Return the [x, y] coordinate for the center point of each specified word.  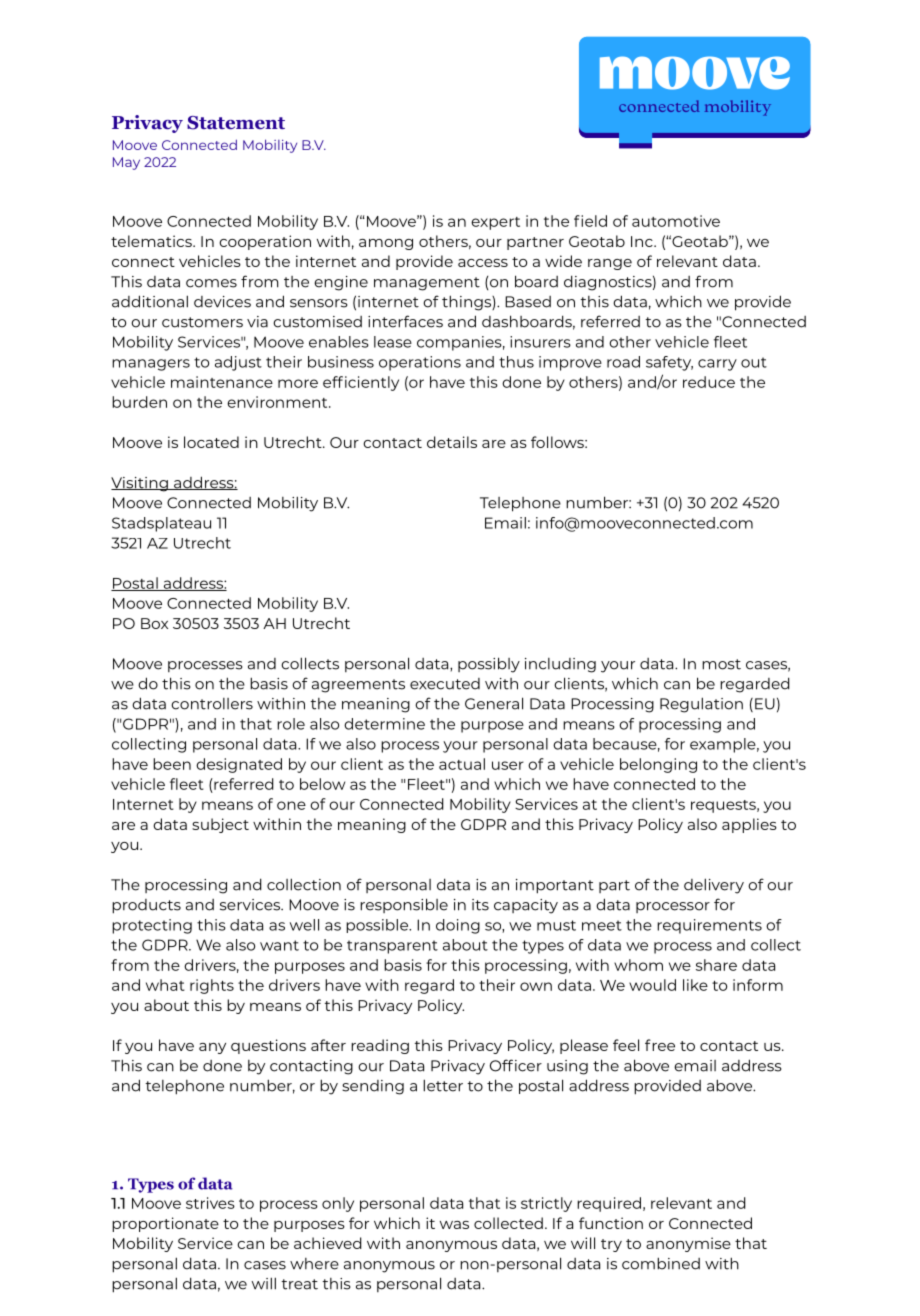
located [211, 442]
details [452, 442]
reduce [709, 382]
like [695, 985]
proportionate [165, 1224]
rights [212, 986]
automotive [676, 221]
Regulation [701, 705]
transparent [392, 947]
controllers [212, 704]
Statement [236, 123]
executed [445, 684]
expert [495, 223]
